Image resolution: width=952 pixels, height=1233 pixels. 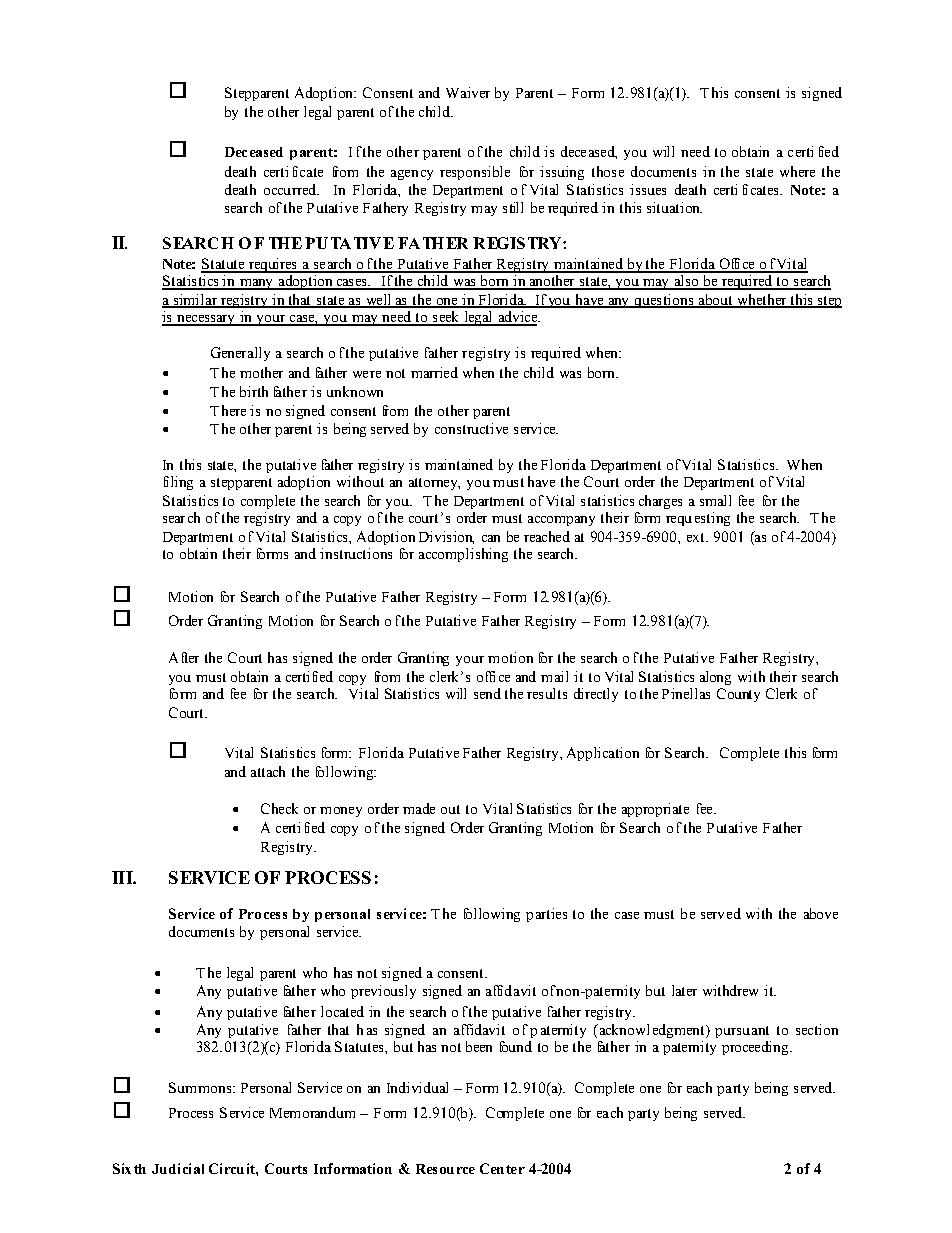 What do you see at coordinates (797, 171) in the screenshot?
I see `where` at bounding box center [797, 171].
